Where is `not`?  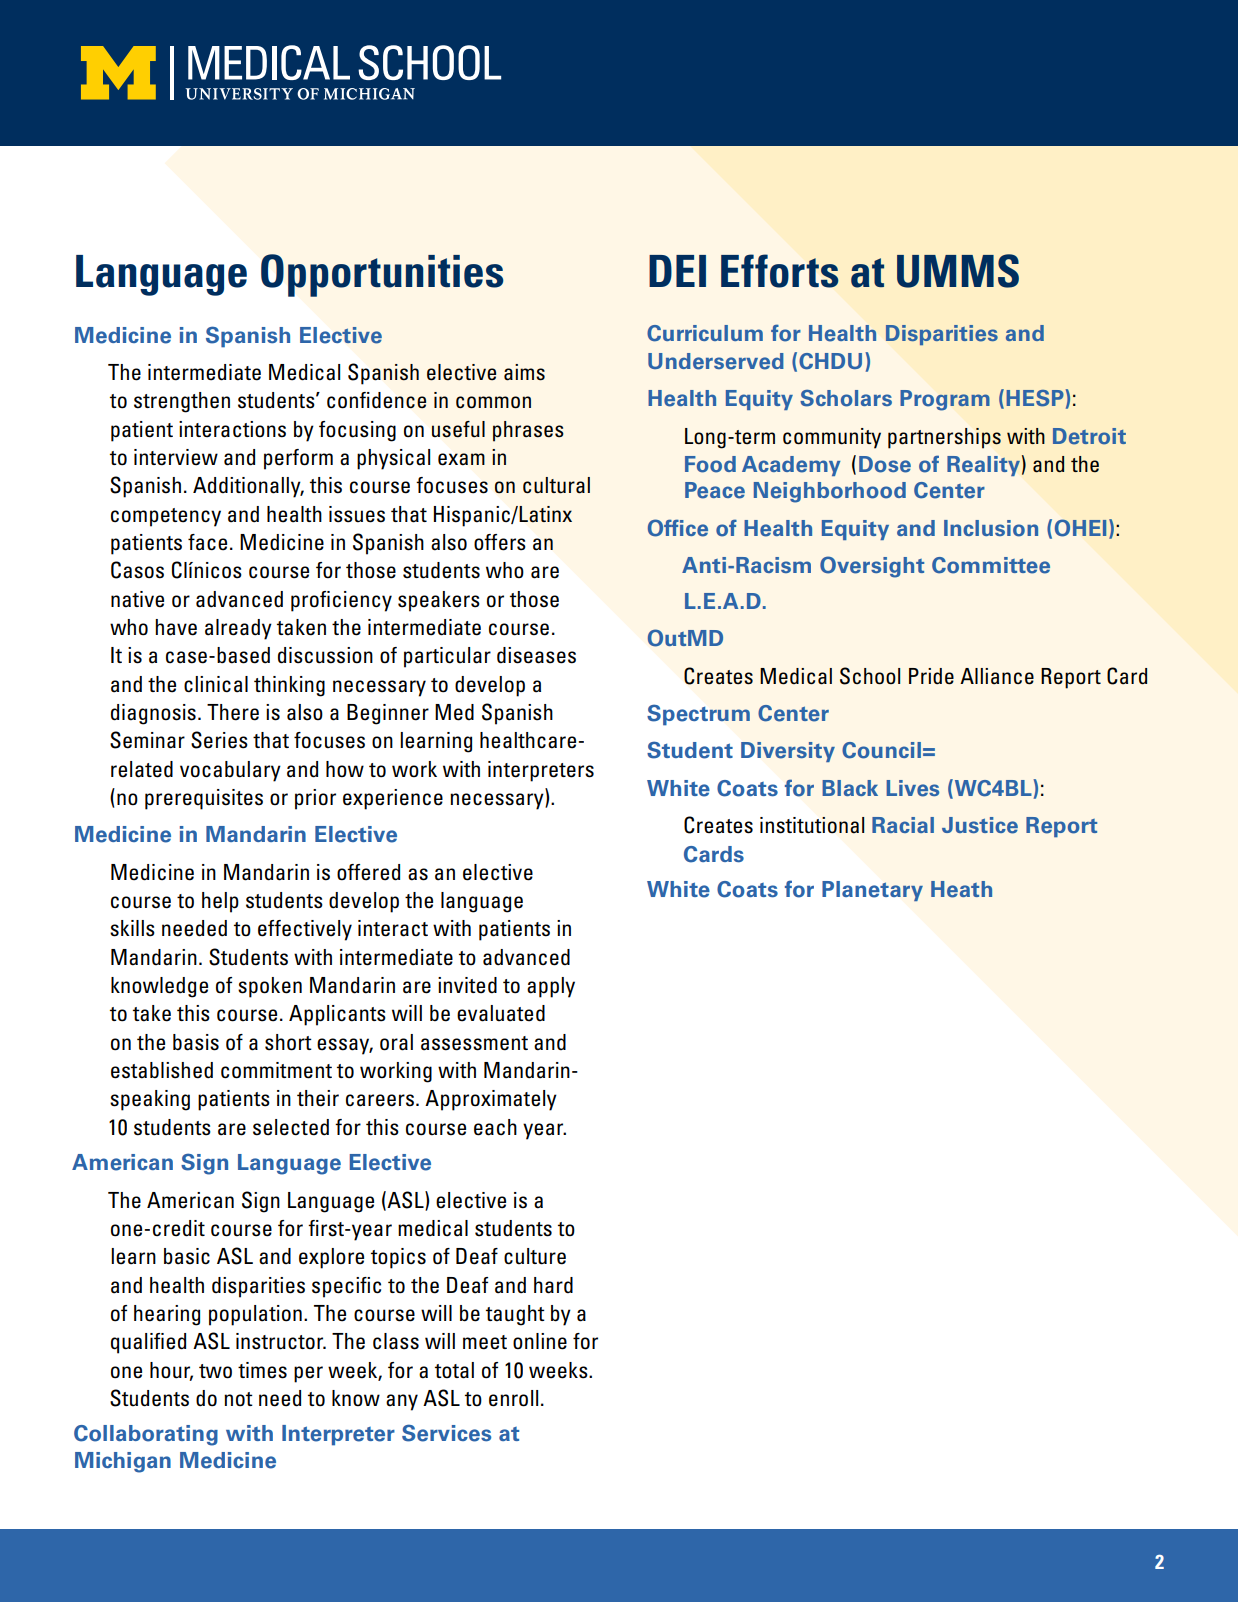 not is located at coordinates (238, 1399).
